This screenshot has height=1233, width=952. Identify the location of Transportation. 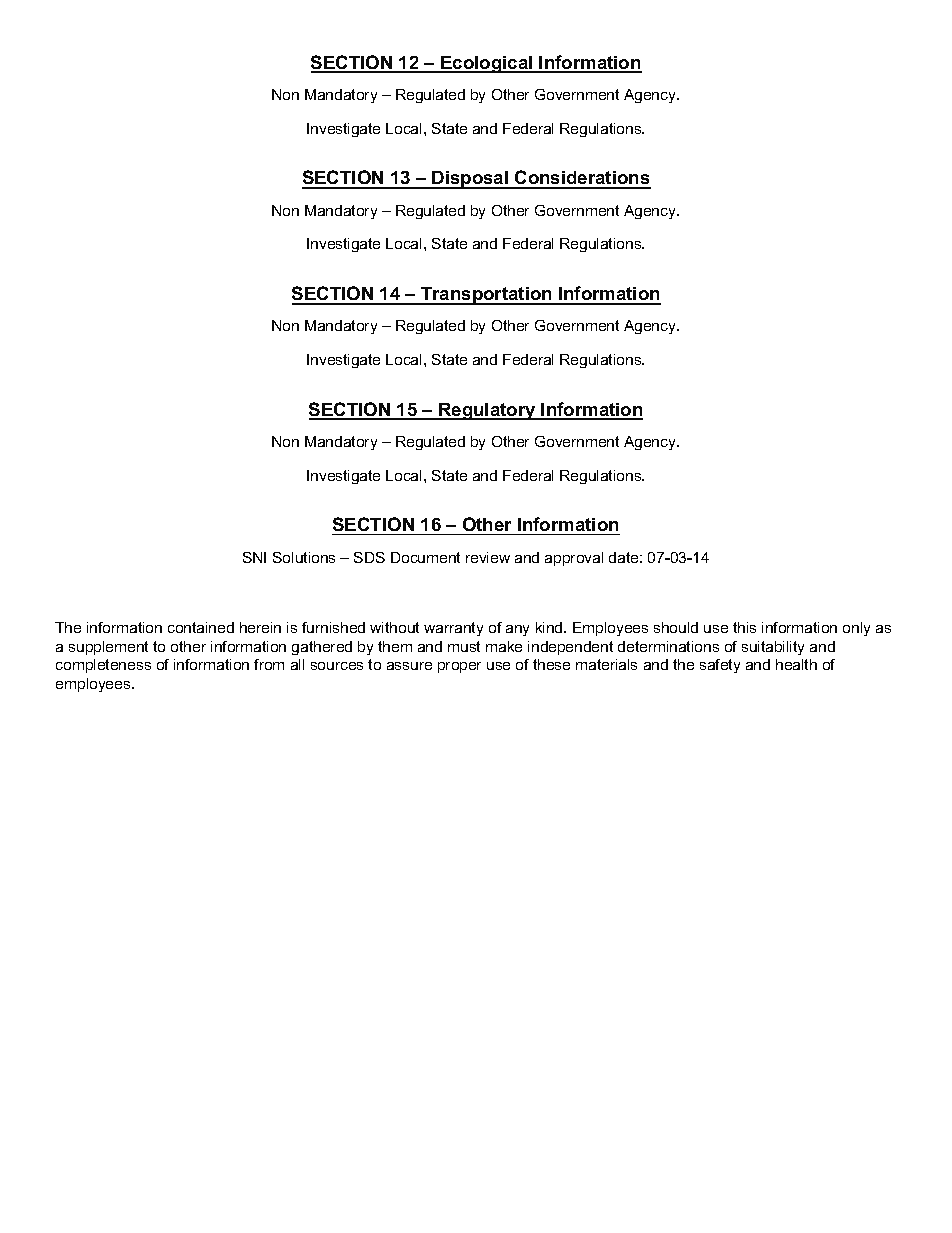
(486, 296).
